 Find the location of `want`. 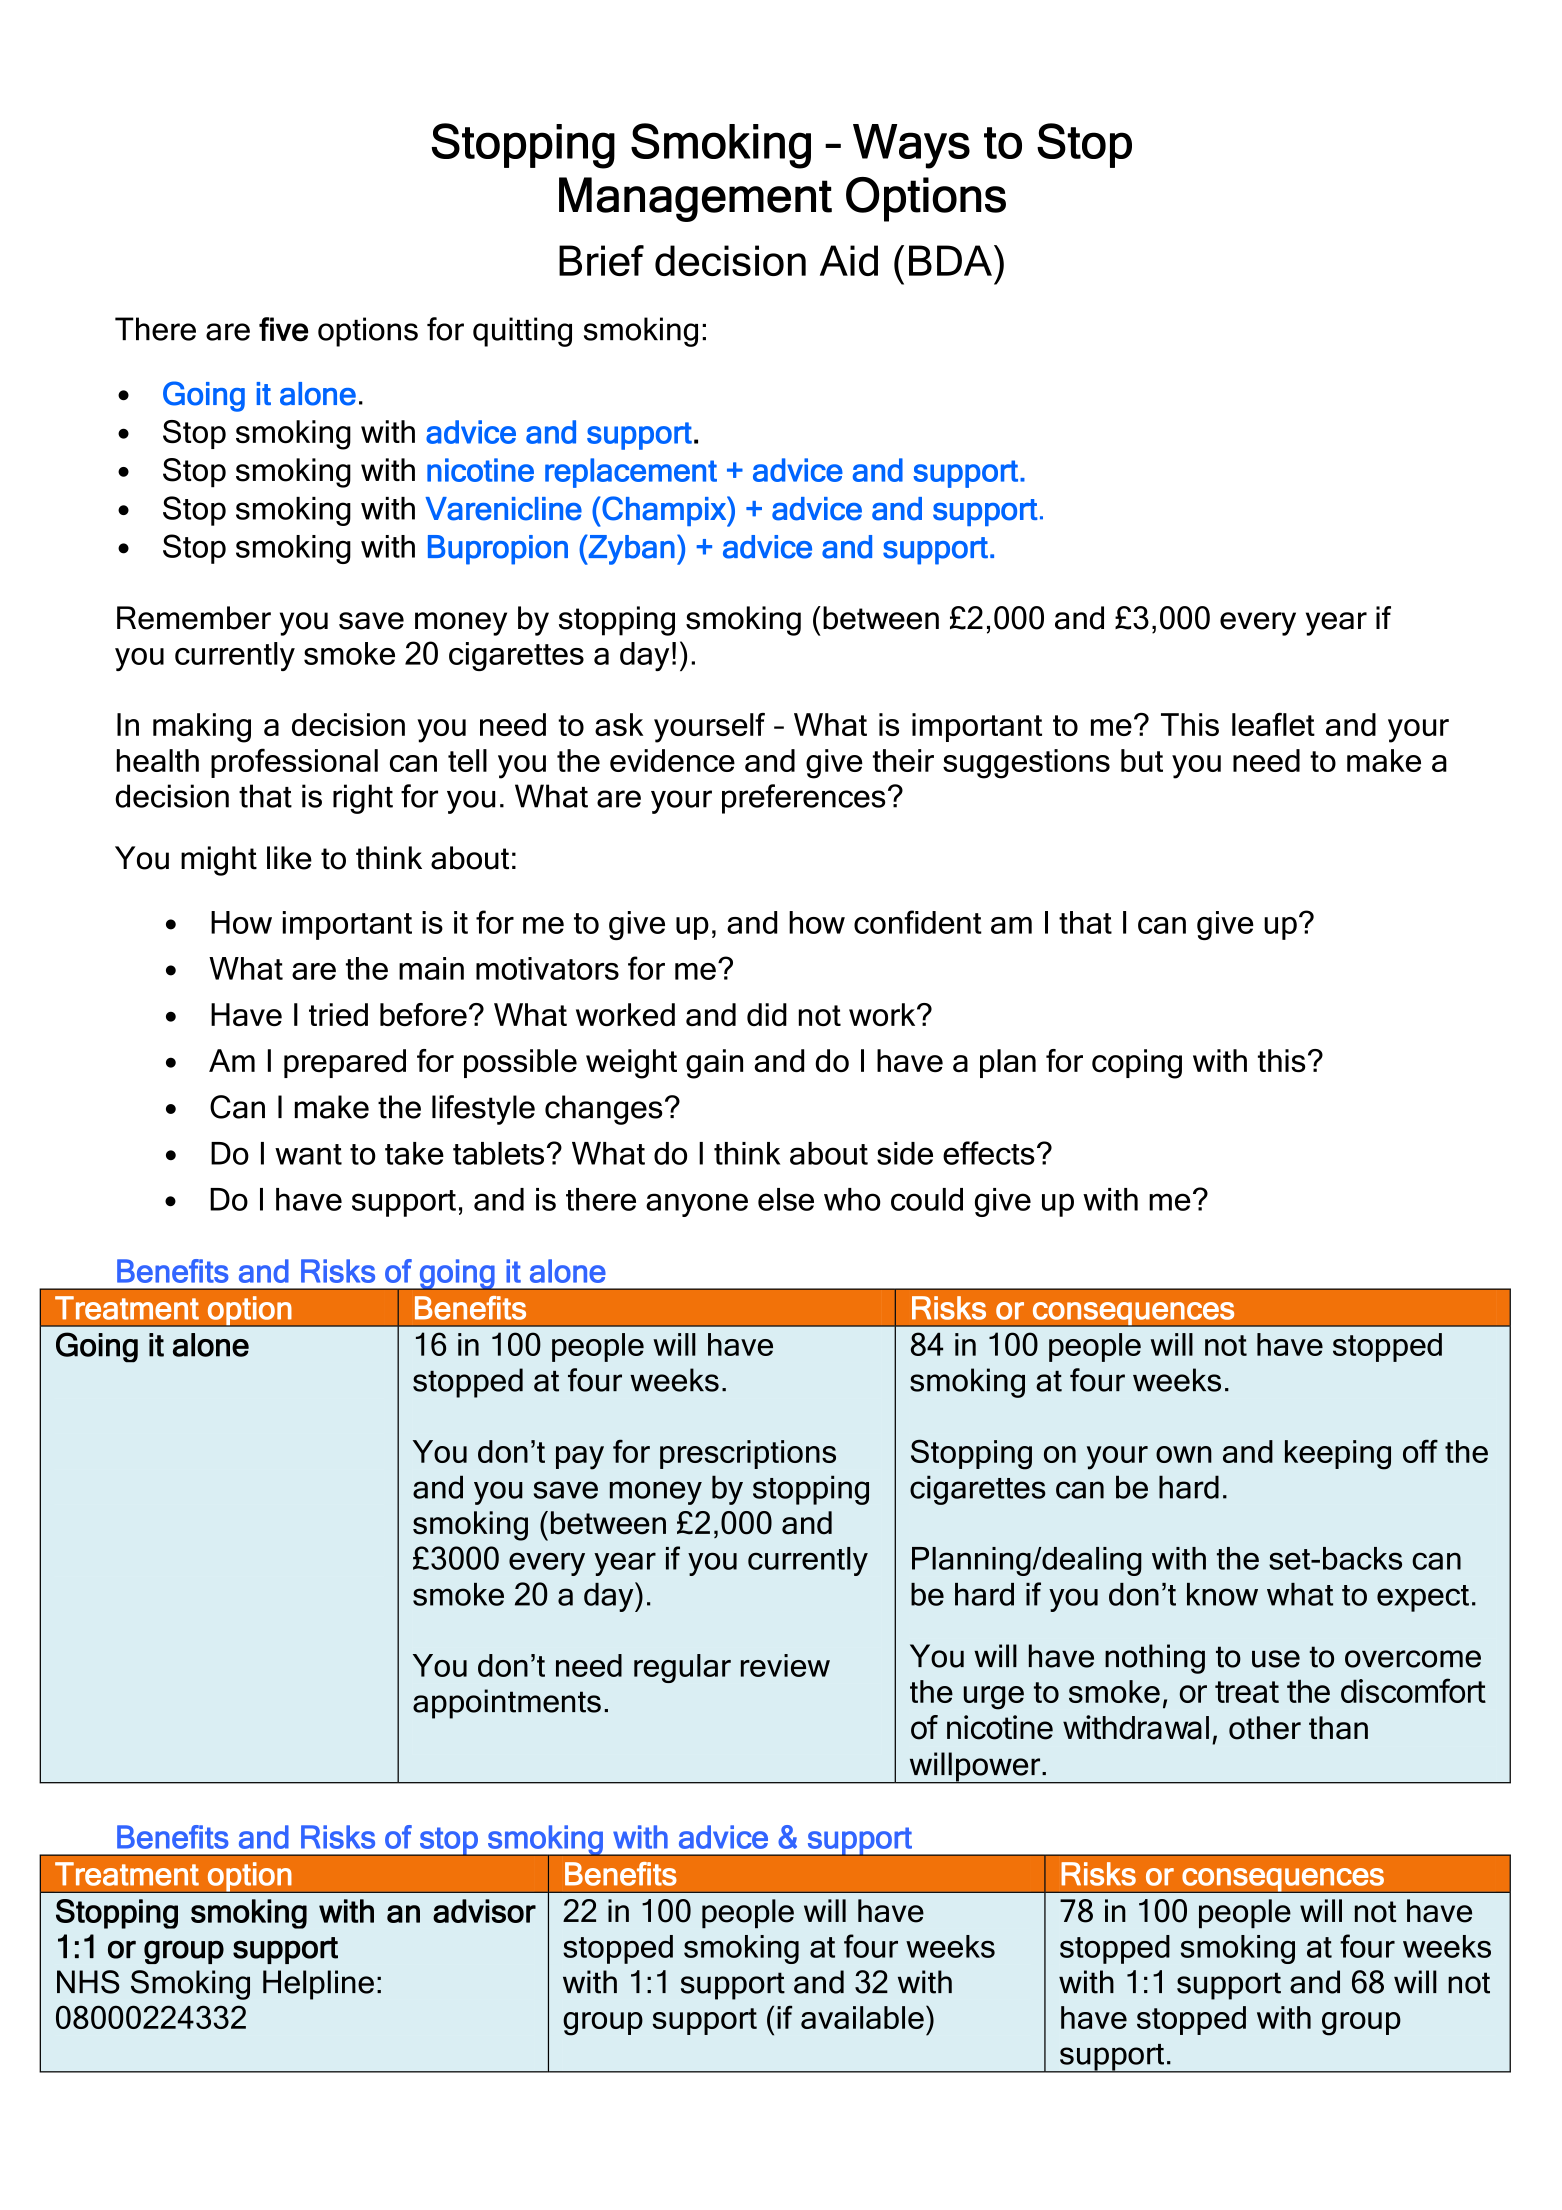

want is located at coordinates (308, 1154).
